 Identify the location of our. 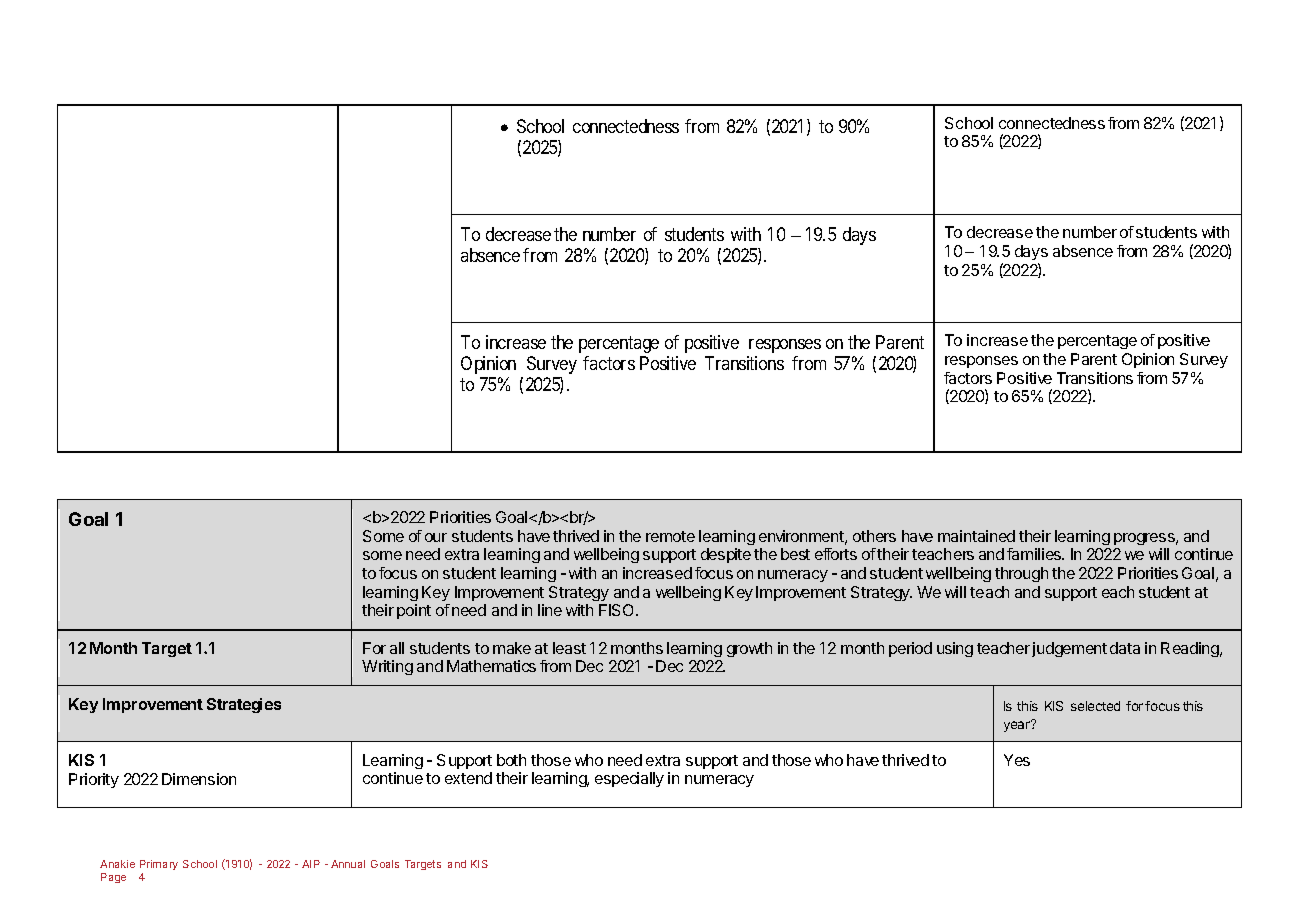
(436, 537).
